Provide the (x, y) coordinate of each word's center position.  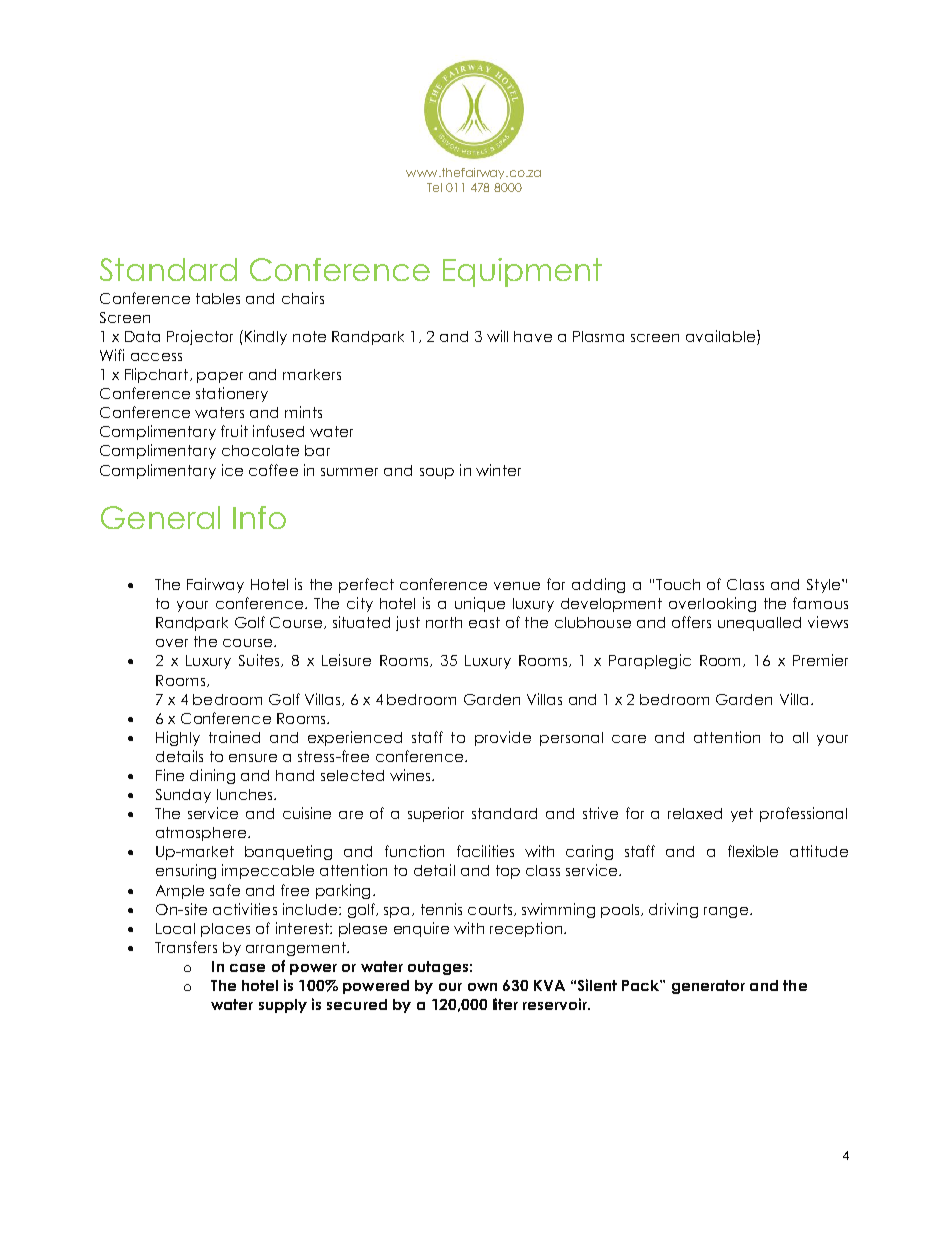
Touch (678, 584)
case (247, 968)
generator (708, 987)
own (482, 987)
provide (503, 738)
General (160, 517)
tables (218, 298)
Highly (178, 738)
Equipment (522, 272)
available (722, 337)
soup (437, 473)
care (629, 739)
